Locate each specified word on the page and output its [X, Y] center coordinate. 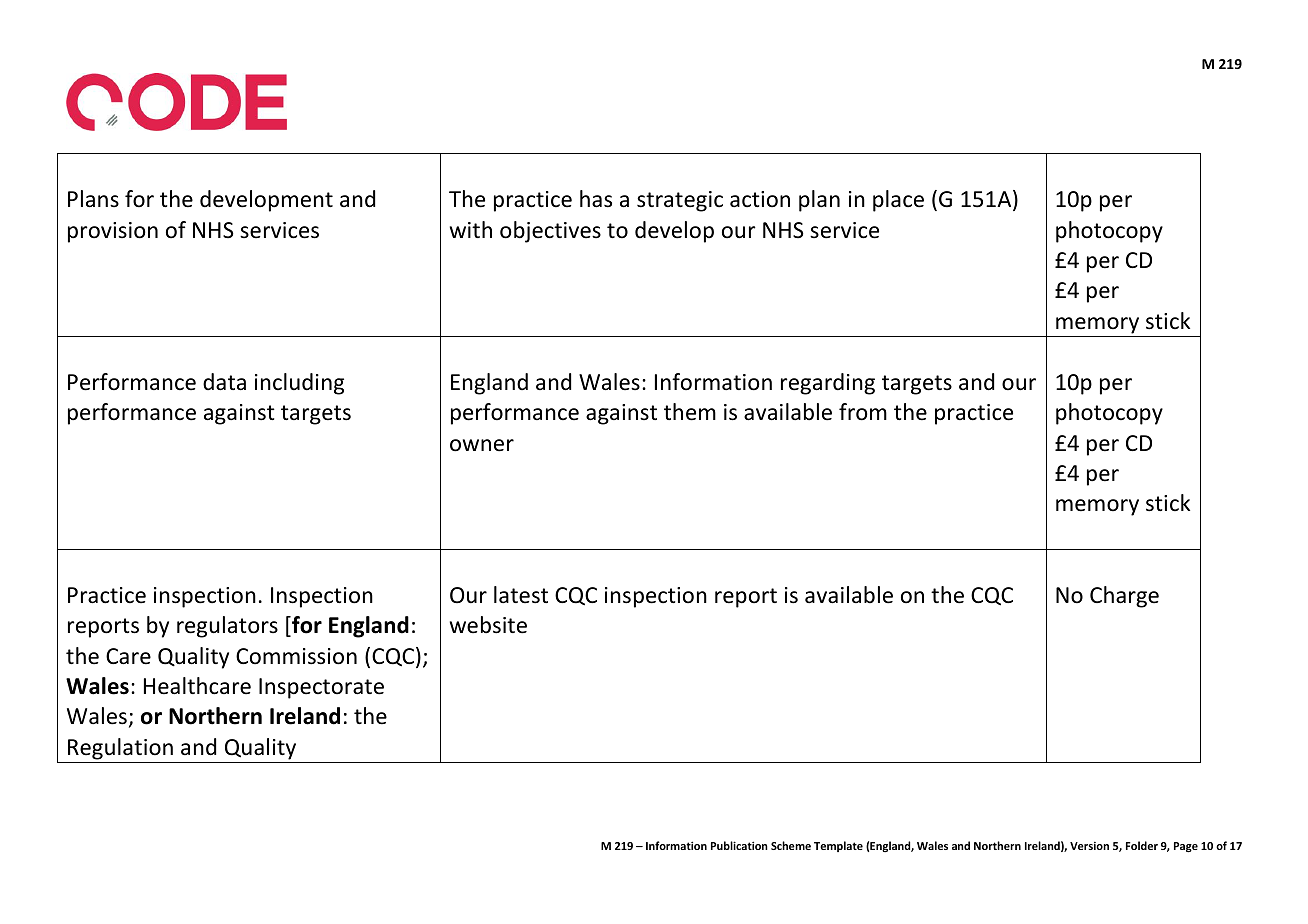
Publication [739, 845]
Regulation [120, 749]
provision [113, 232]
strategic [680, 201]
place [898, 201]
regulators [227, 627]
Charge [1124, 597]
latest [521, 595]
